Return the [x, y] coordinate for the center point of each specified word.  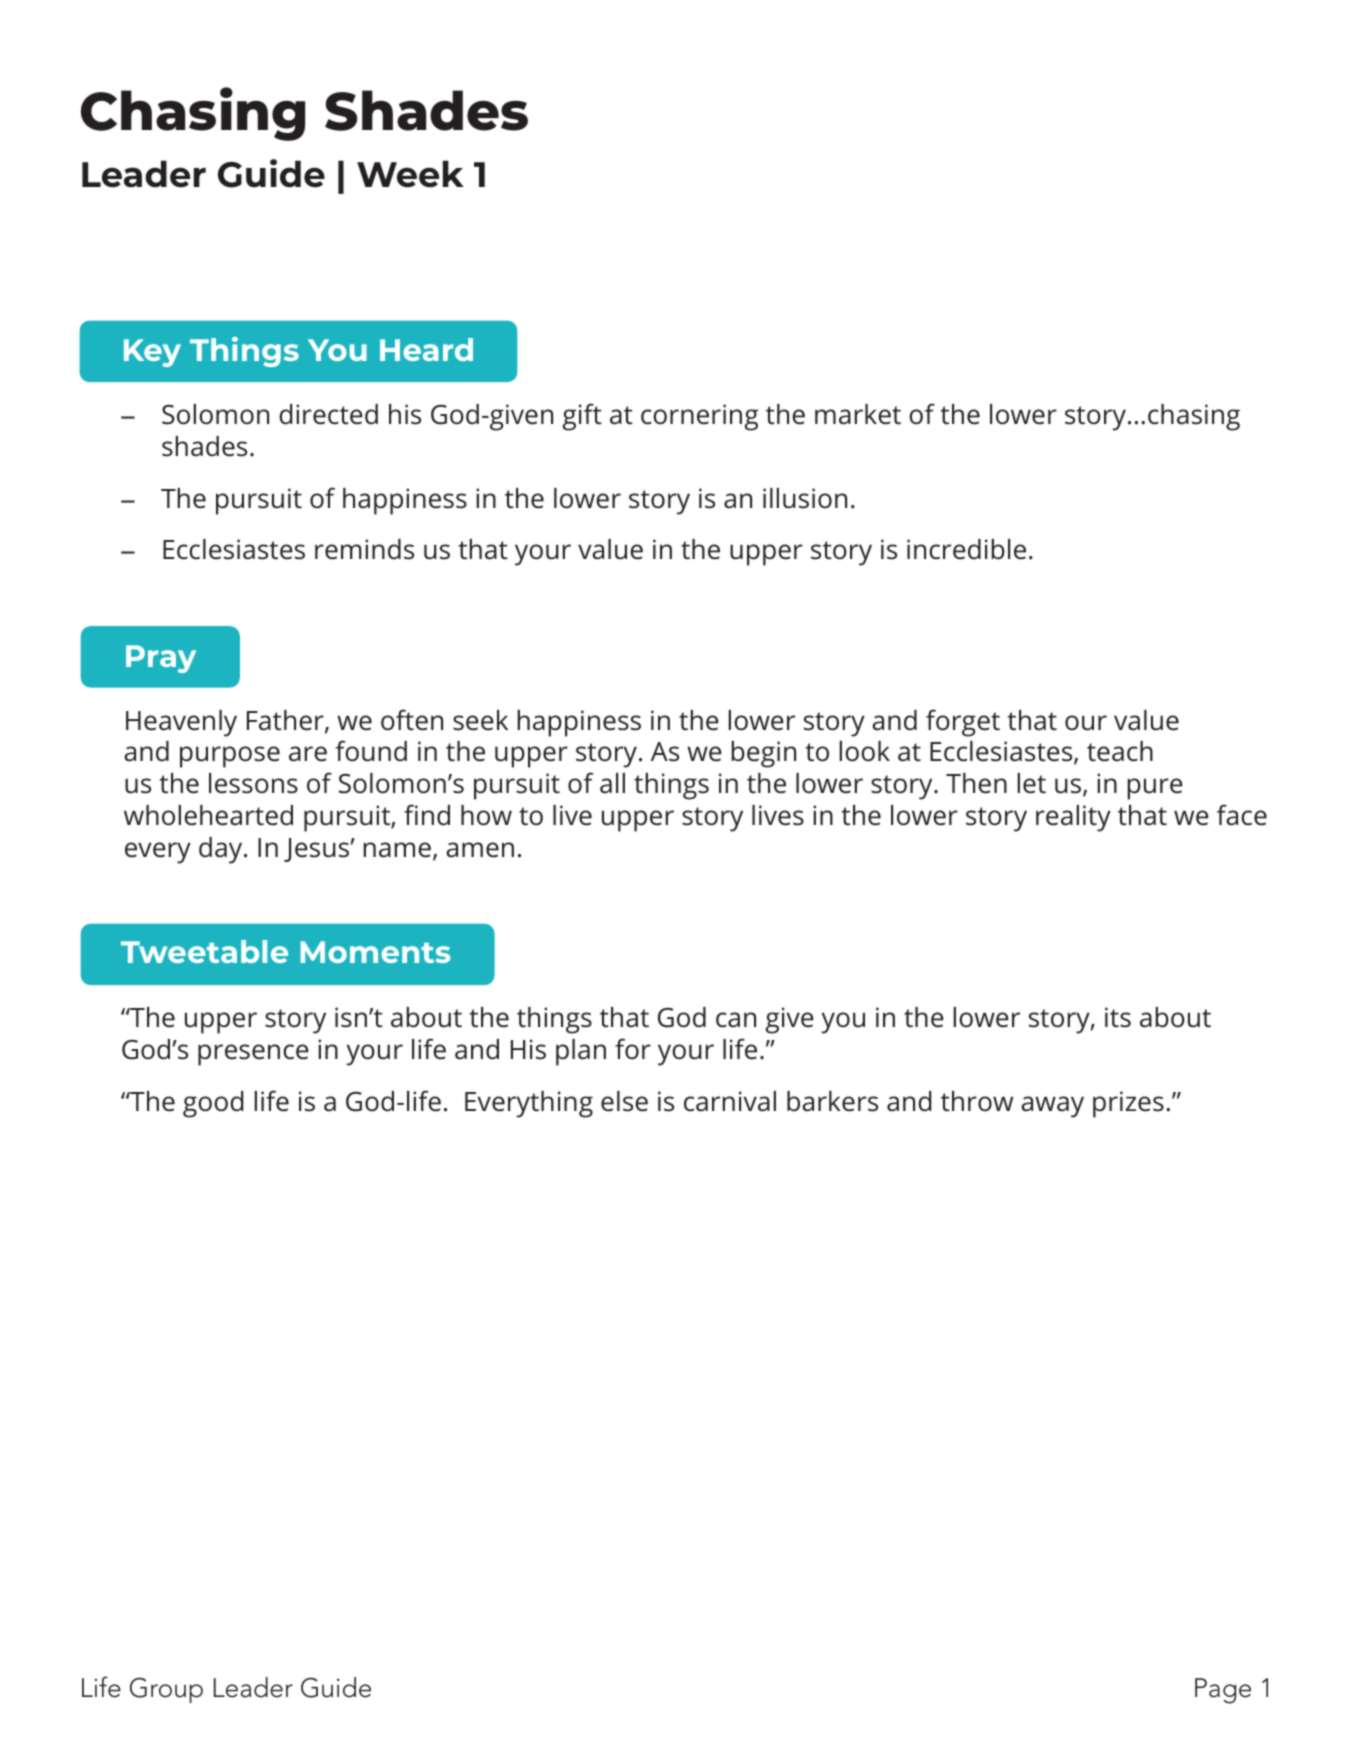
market [858, 414]
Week [410, 174]
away [1052, 1107]
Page [1223, 1691]
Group [166, 1690]
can [736, 1020]
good [213, 1104]
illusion [805, 498]
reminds [364, 549]
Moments [375, 952]
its [1118, 1017]
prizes [1128, 1104]
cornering [699, 417]
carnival [730, 1101]
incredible [966, 549]
